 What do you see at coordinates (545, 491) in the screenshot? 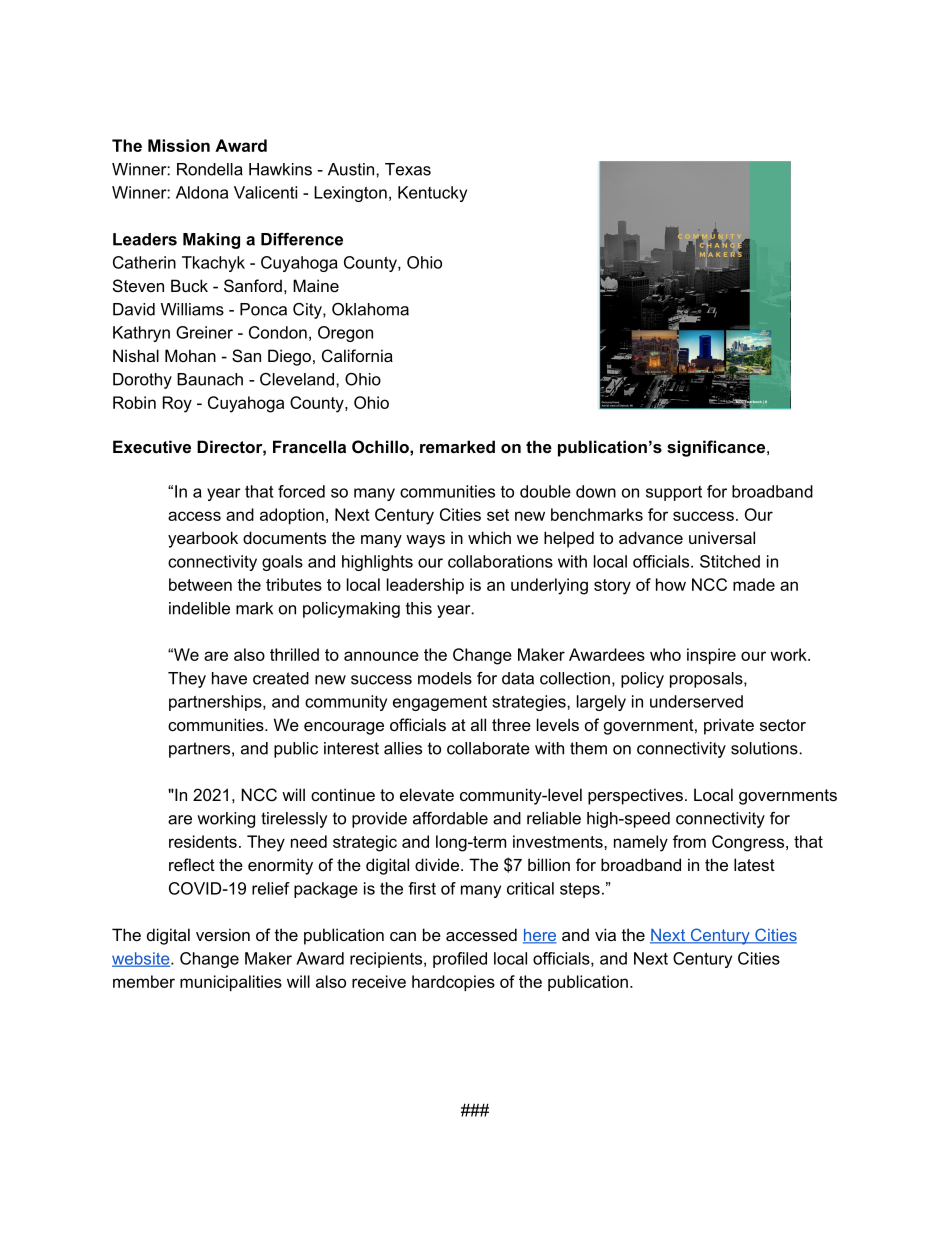
I see `double` at bounding box center [545, 491].
